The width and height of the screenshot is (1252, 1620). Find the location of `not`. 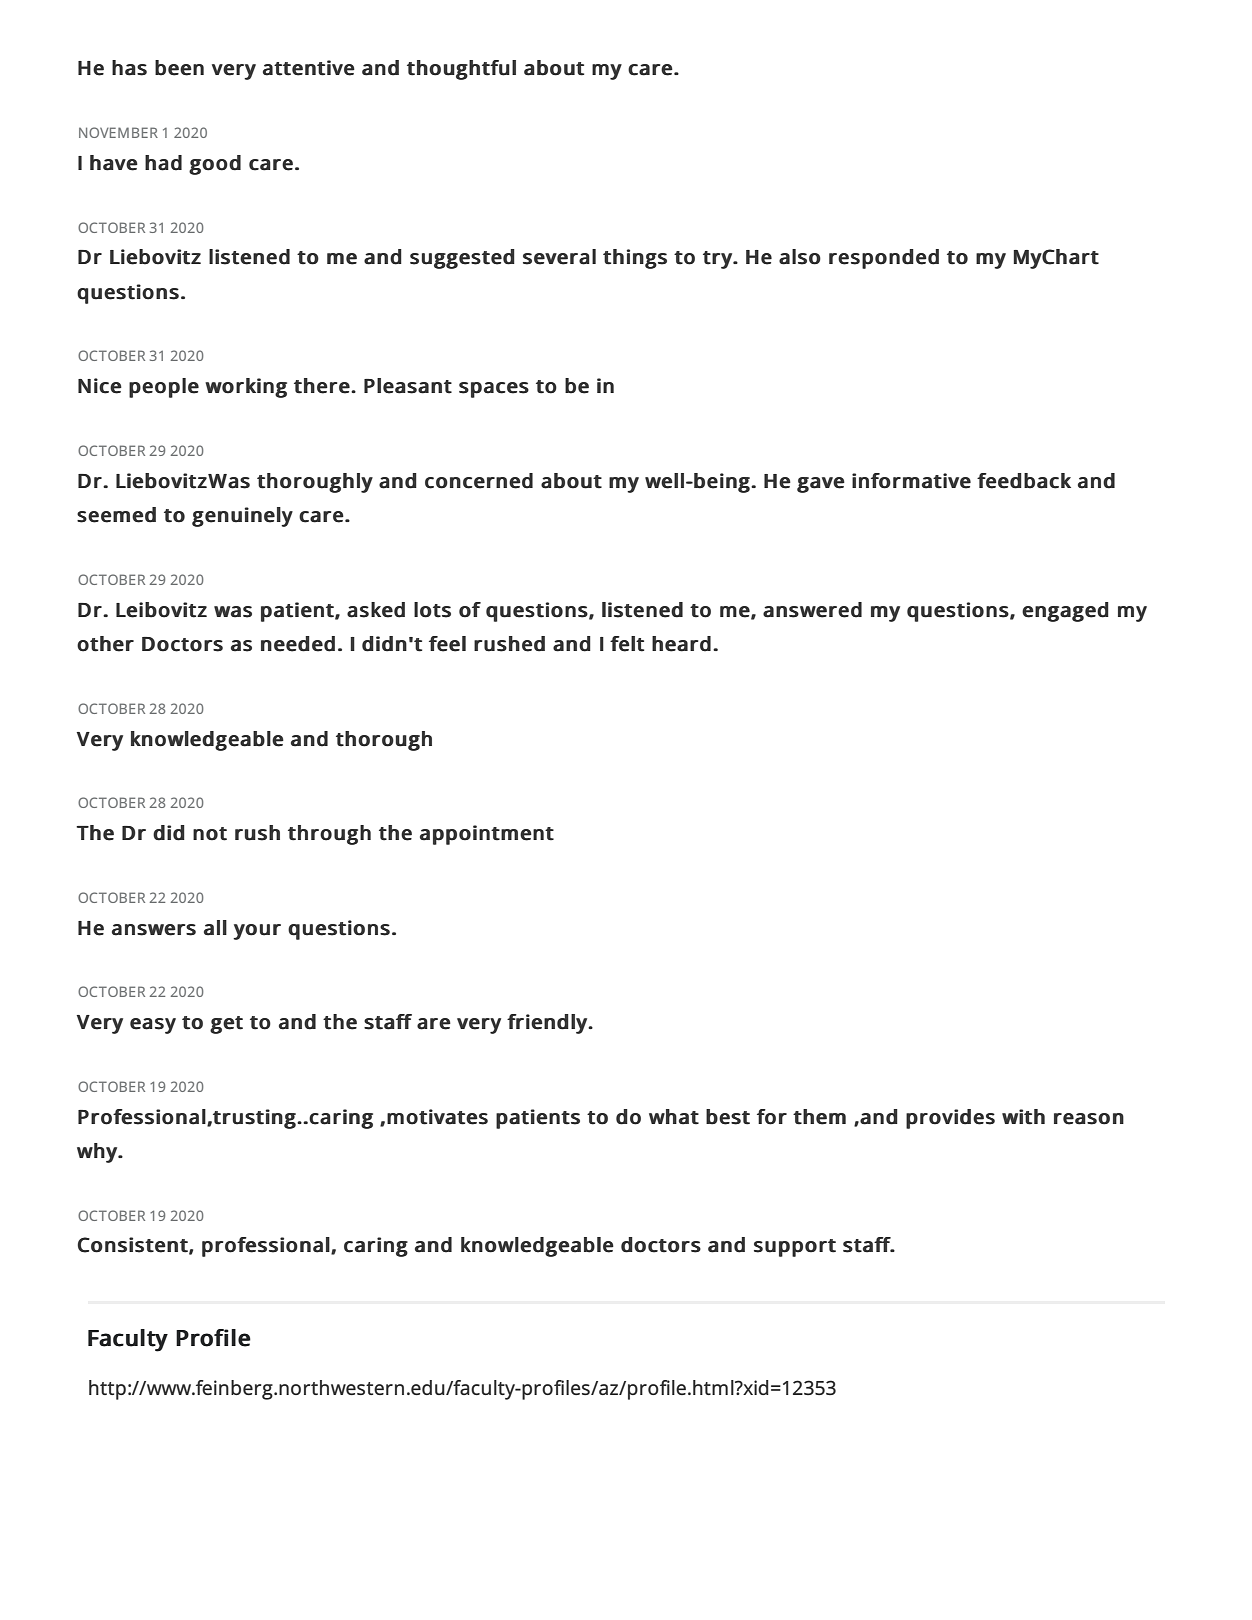

not is located at coordinates (210, 834).
